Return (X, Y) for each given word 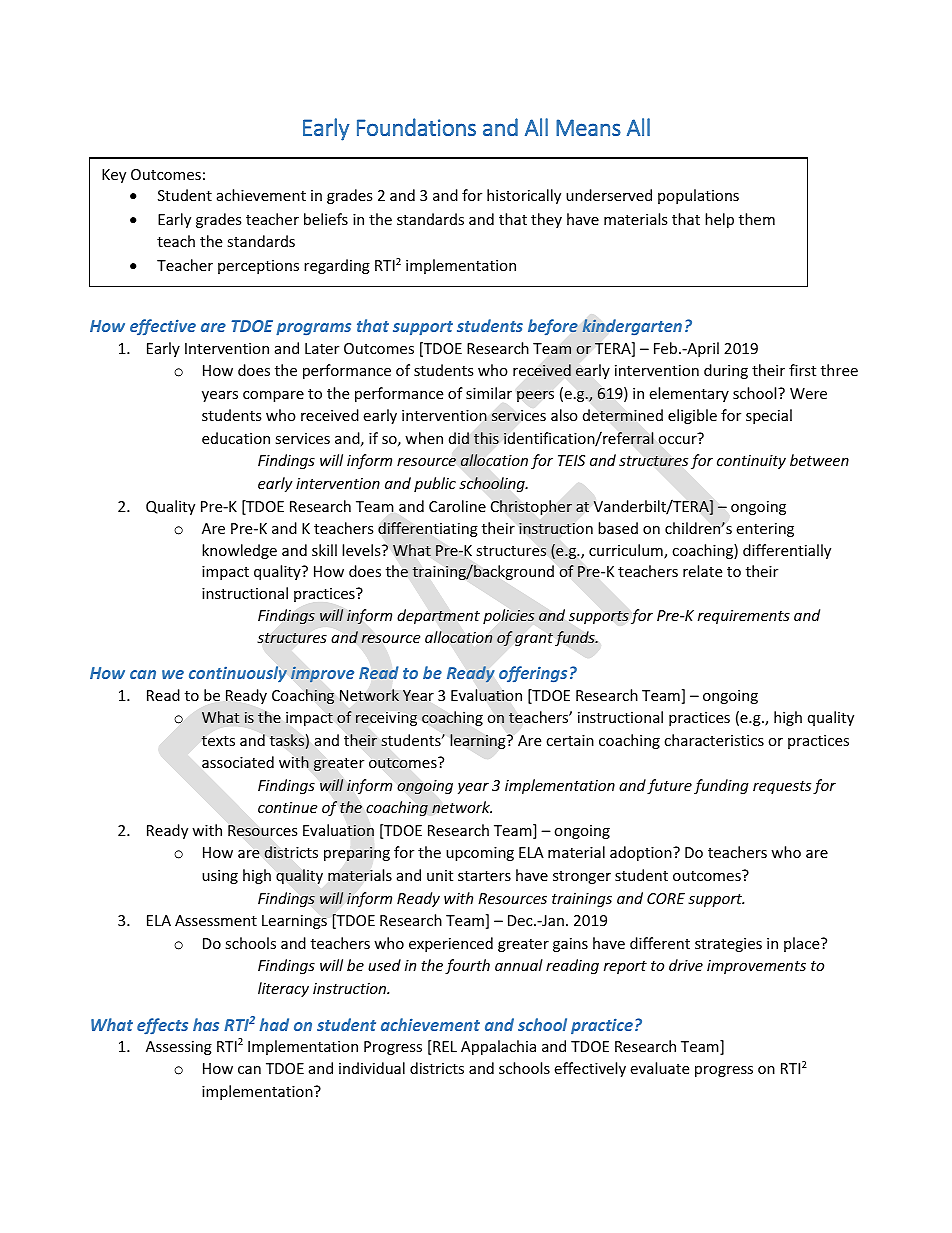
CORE (666, 898)
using (220, 877)
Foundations (416, 127)
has (206, 1024)
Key (114, 176)
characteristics (714, 740)
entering (765, 530)
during (726, 371)
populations (698, 196)
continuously (238, 674)
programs (313, 329)
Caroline (457, 506)
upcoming (480, 854)
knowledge (239, 551)
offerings (533, 674)
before (553, 327)
